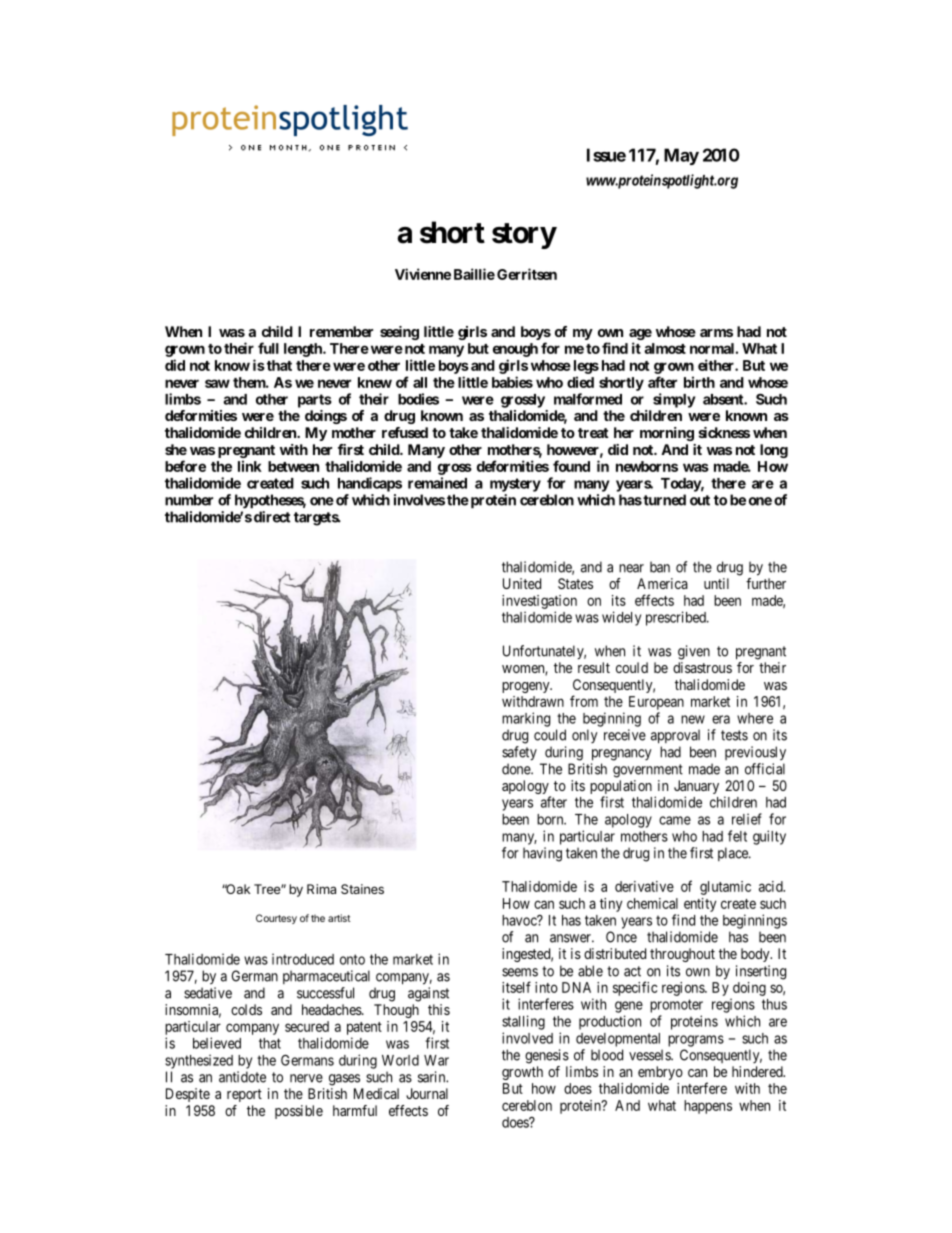 This screenshot has width=952, height=1233. I want to click on link, so click(250, 466).
